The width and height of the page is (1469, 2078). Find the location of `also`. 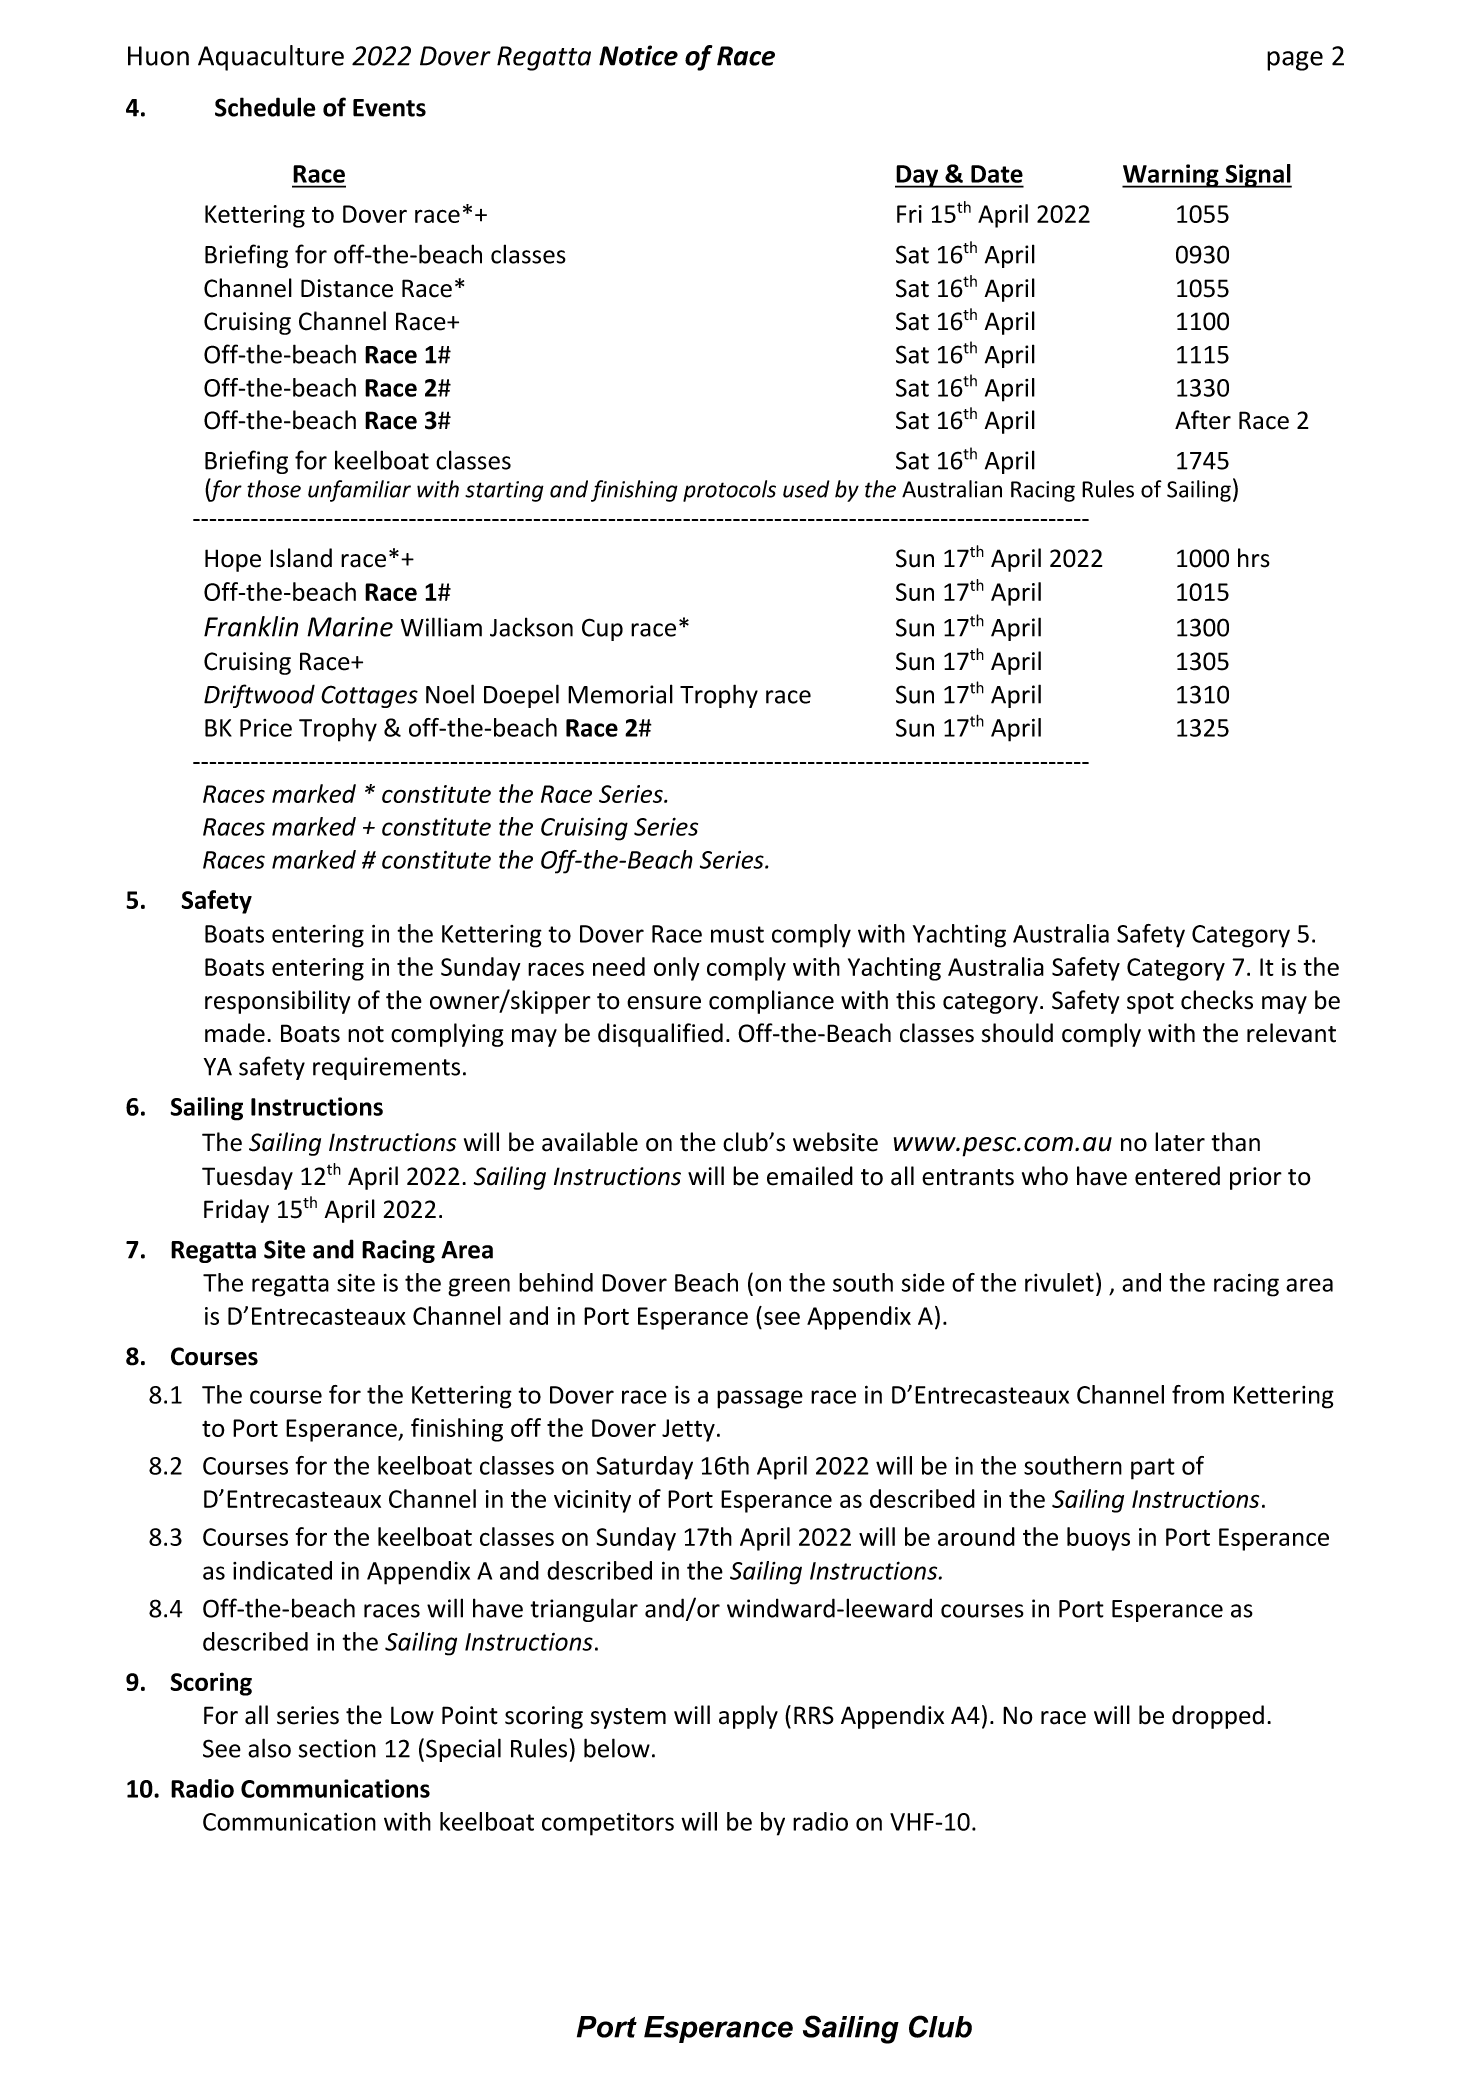

also is located at coordinates (269, 1748).
